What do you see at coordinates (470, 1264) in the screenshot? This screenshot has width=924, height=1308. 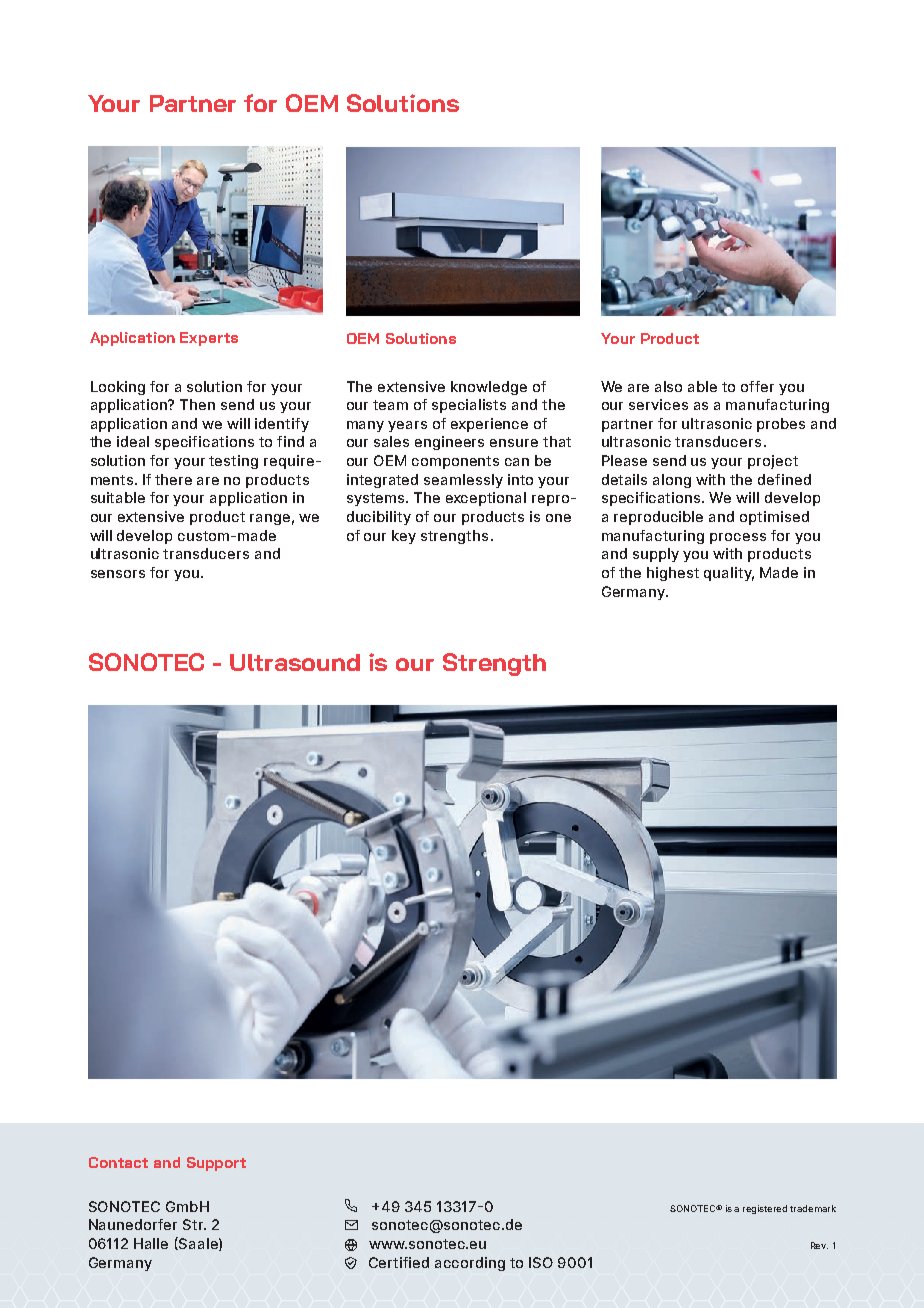 I see `according` at bounding box center [470, 1264].
